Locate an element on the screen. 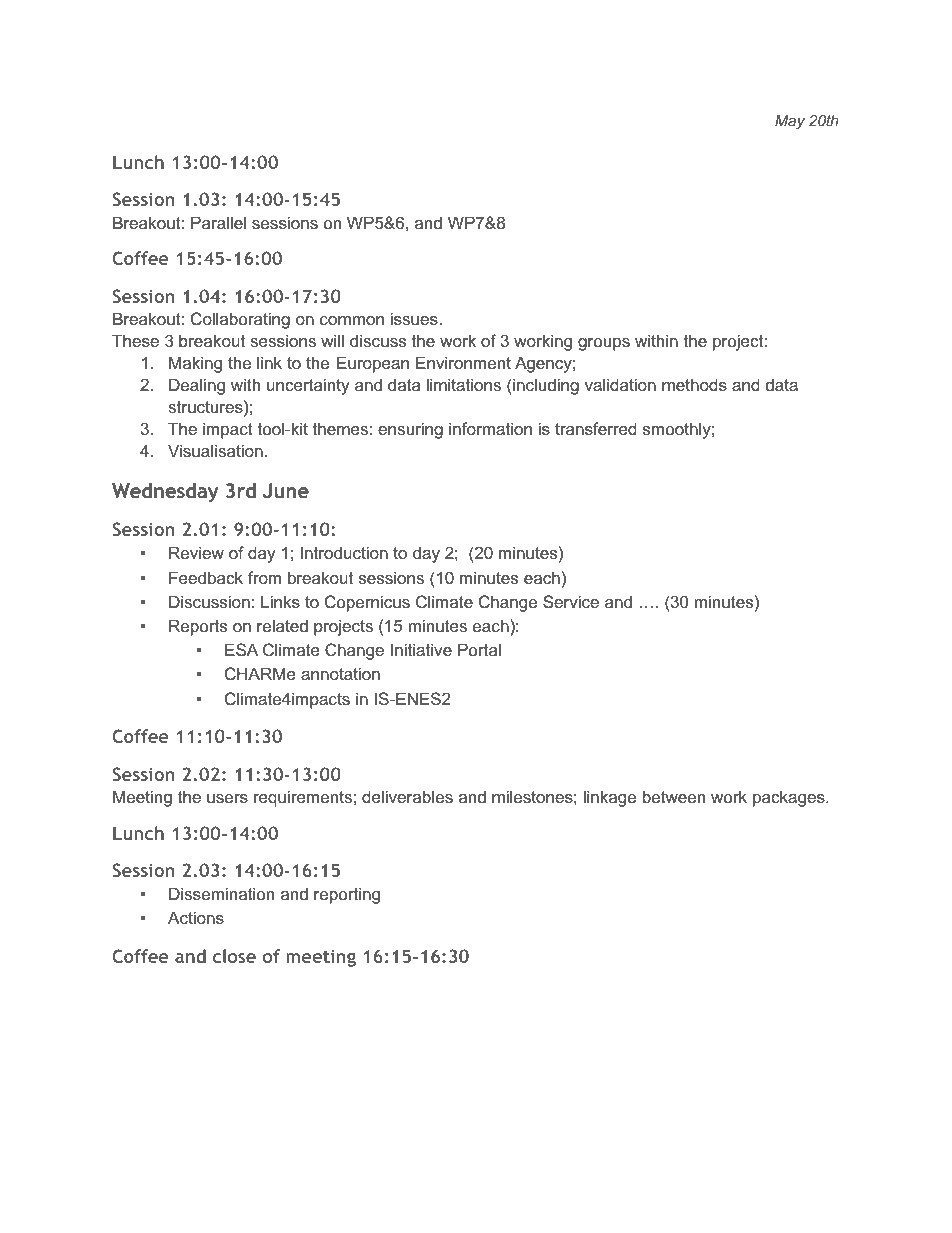  reporting is located at coordinates (347, 895).
